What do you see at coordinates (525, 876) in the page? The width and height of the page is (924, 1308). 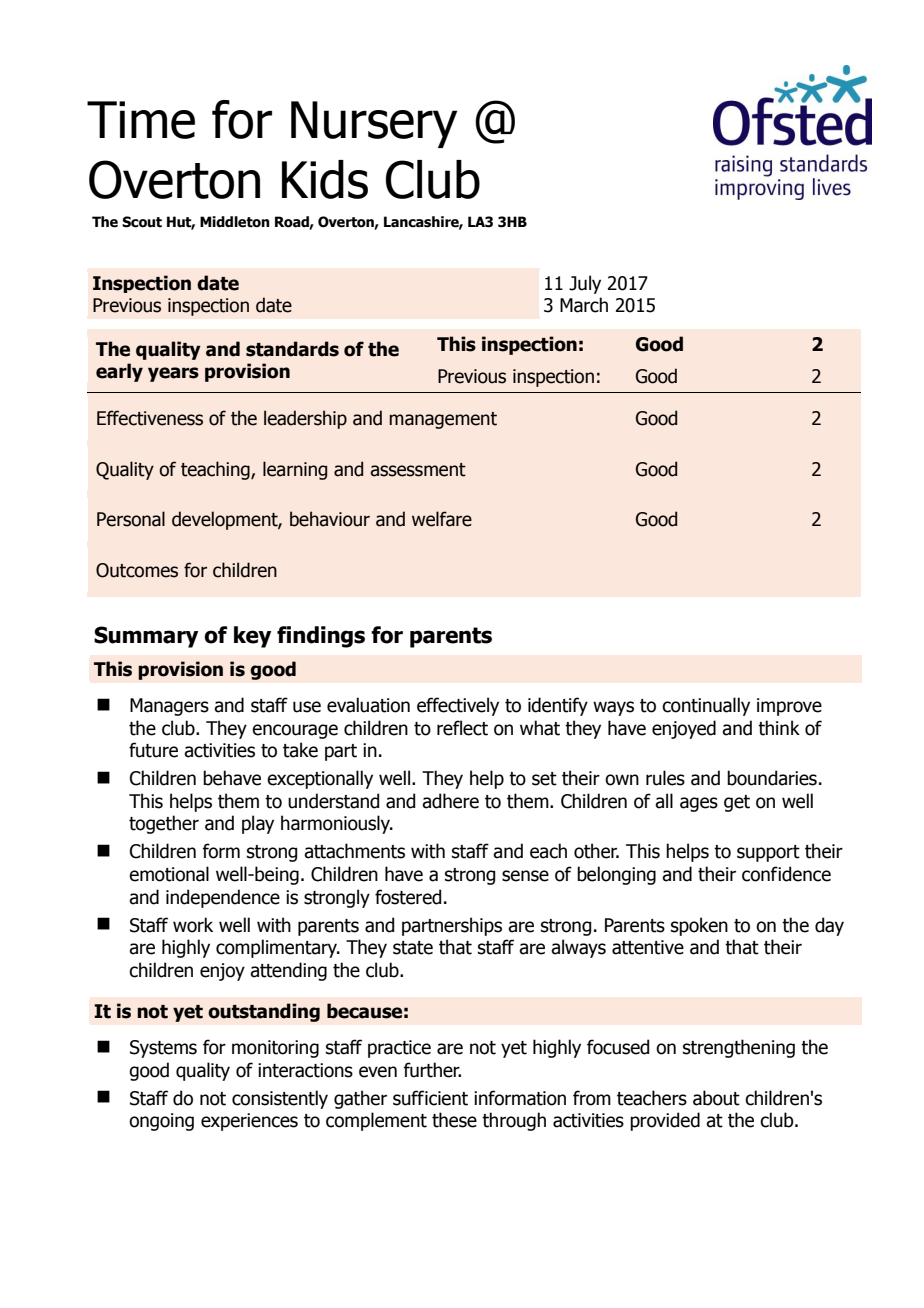 I see `sense` at bounding box center [525, 876].
